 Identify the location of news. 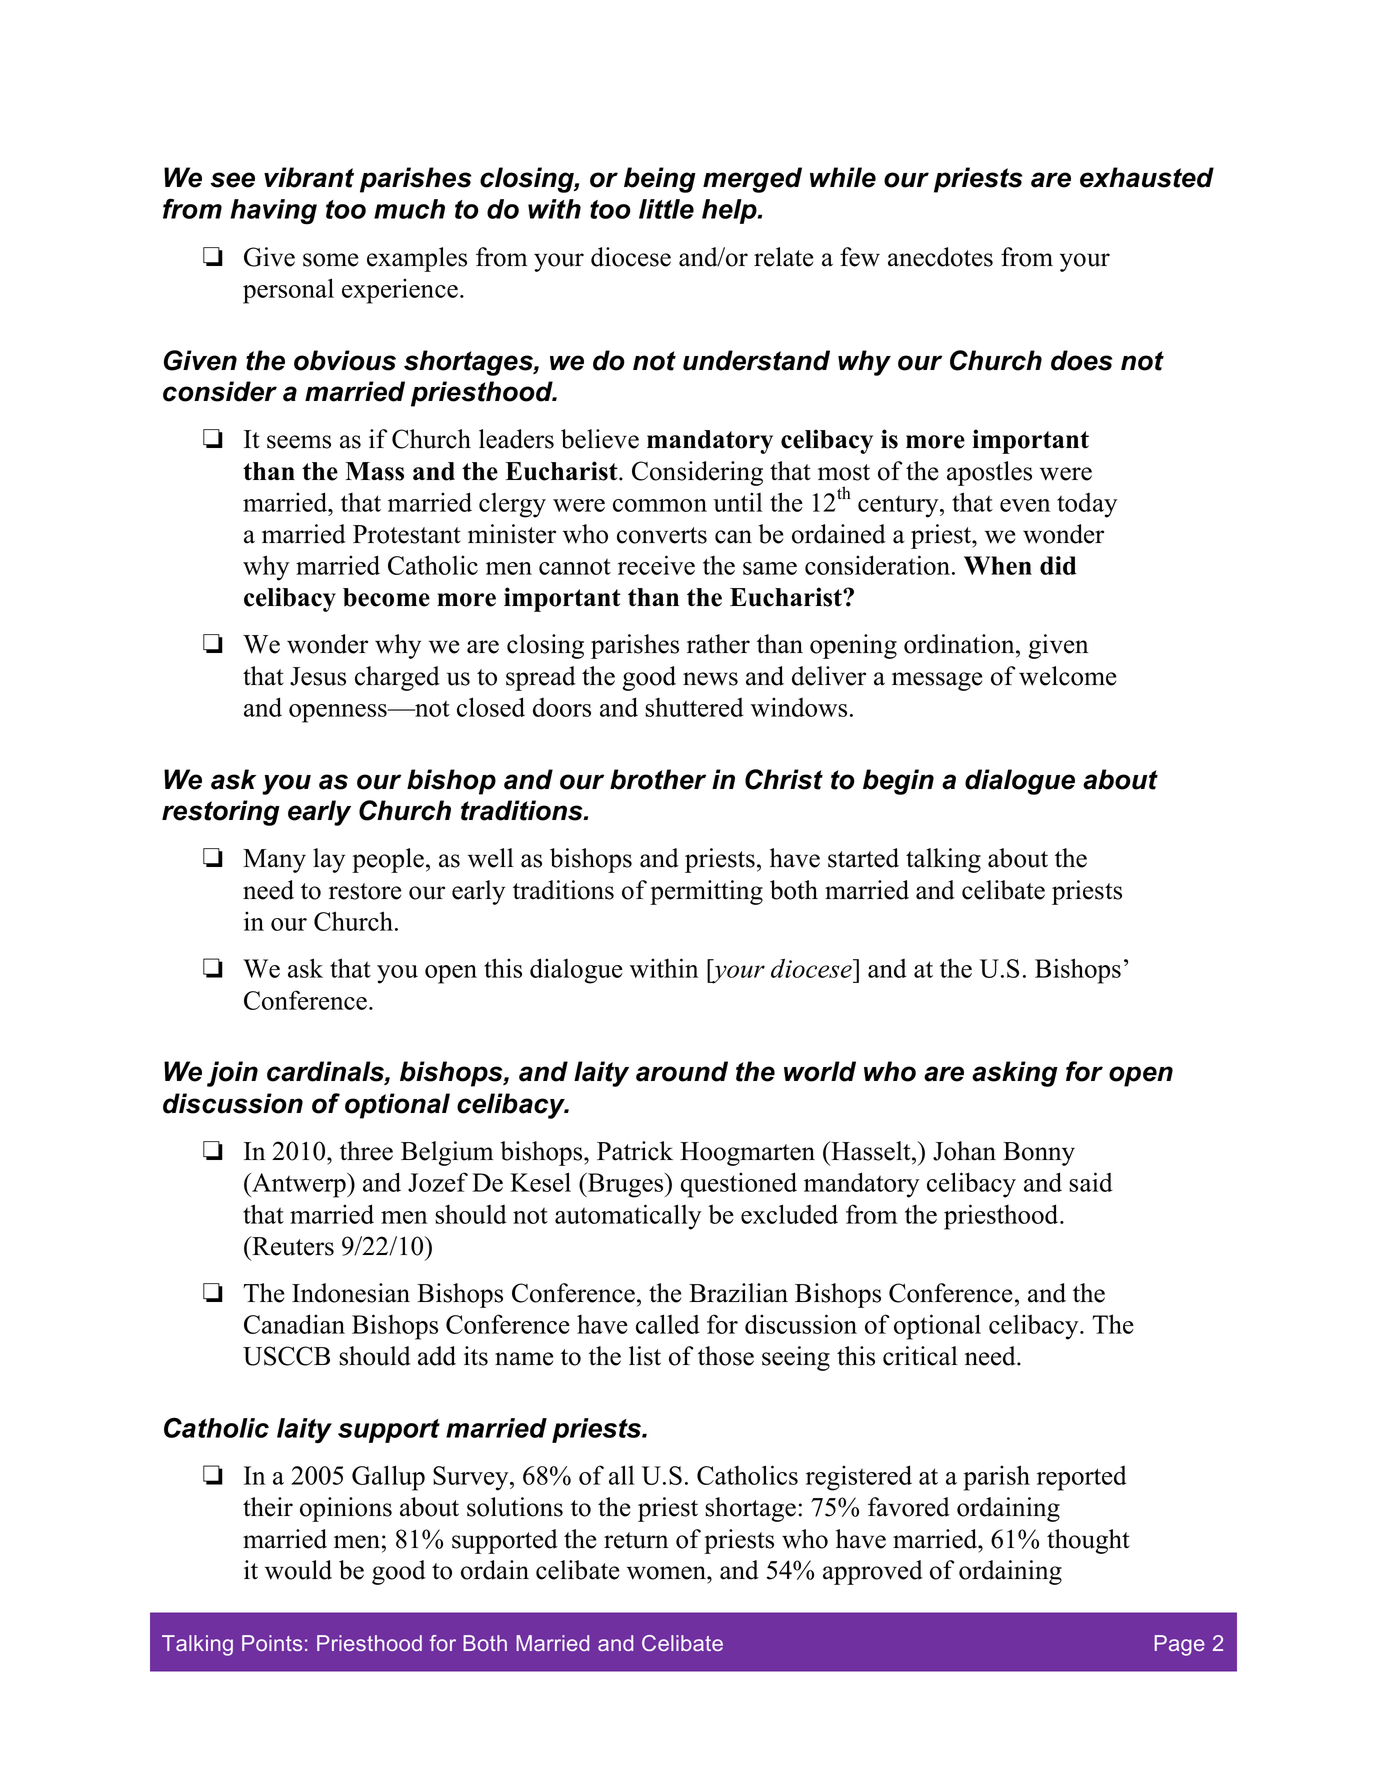
(710, 679).
